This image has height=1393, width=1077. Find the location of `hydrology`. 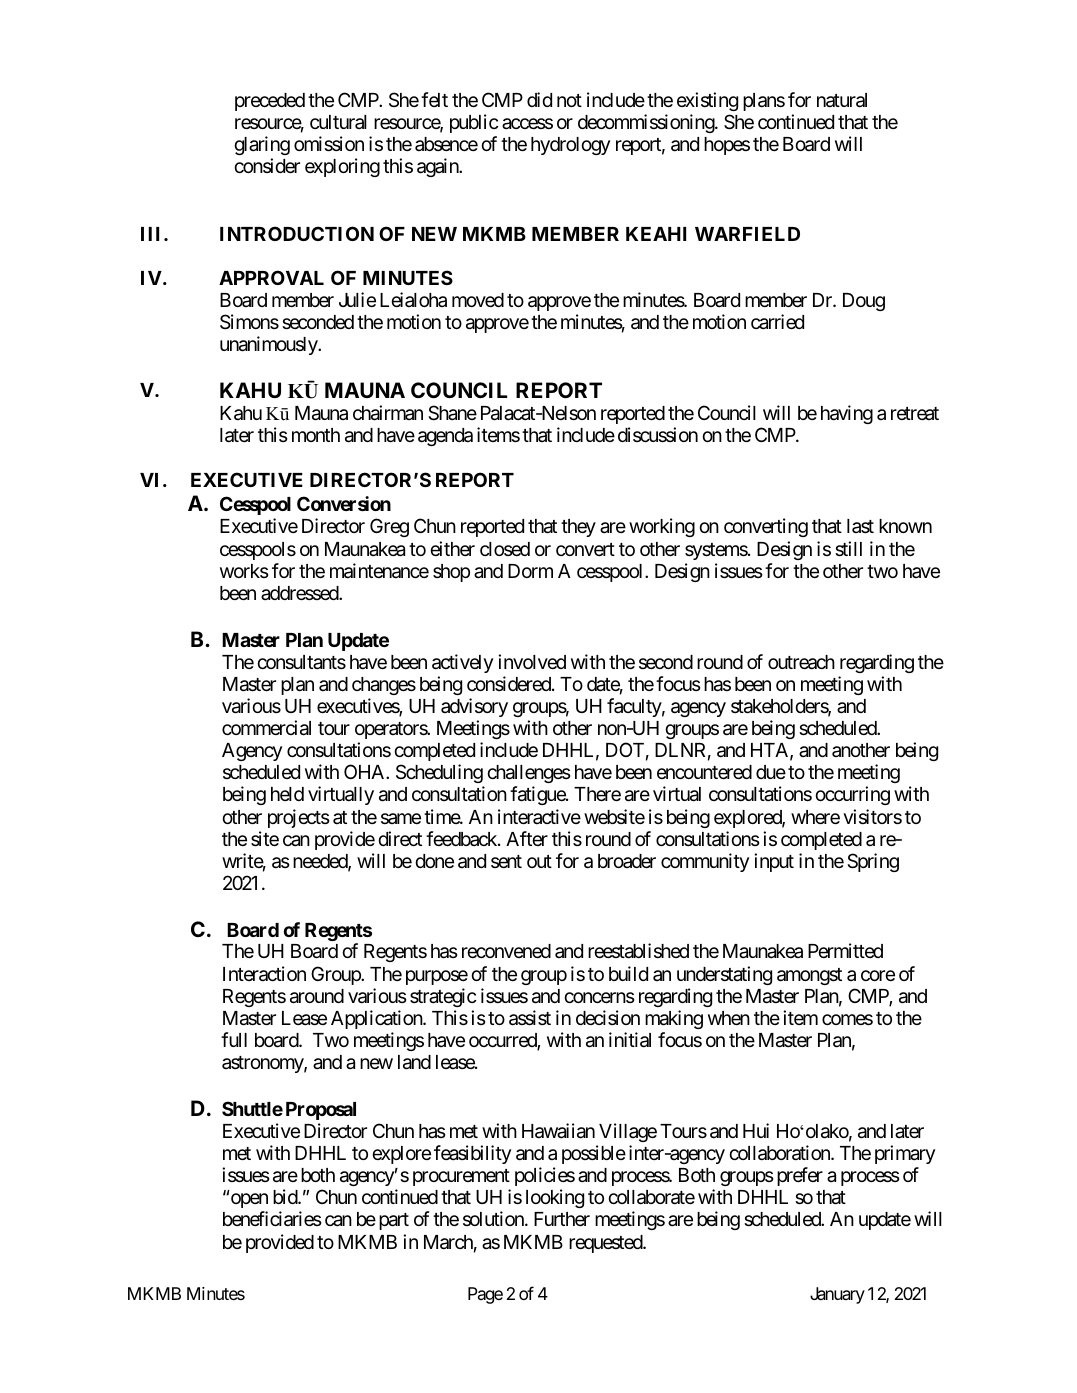

hydrology is located at coordinates (570, 146).
